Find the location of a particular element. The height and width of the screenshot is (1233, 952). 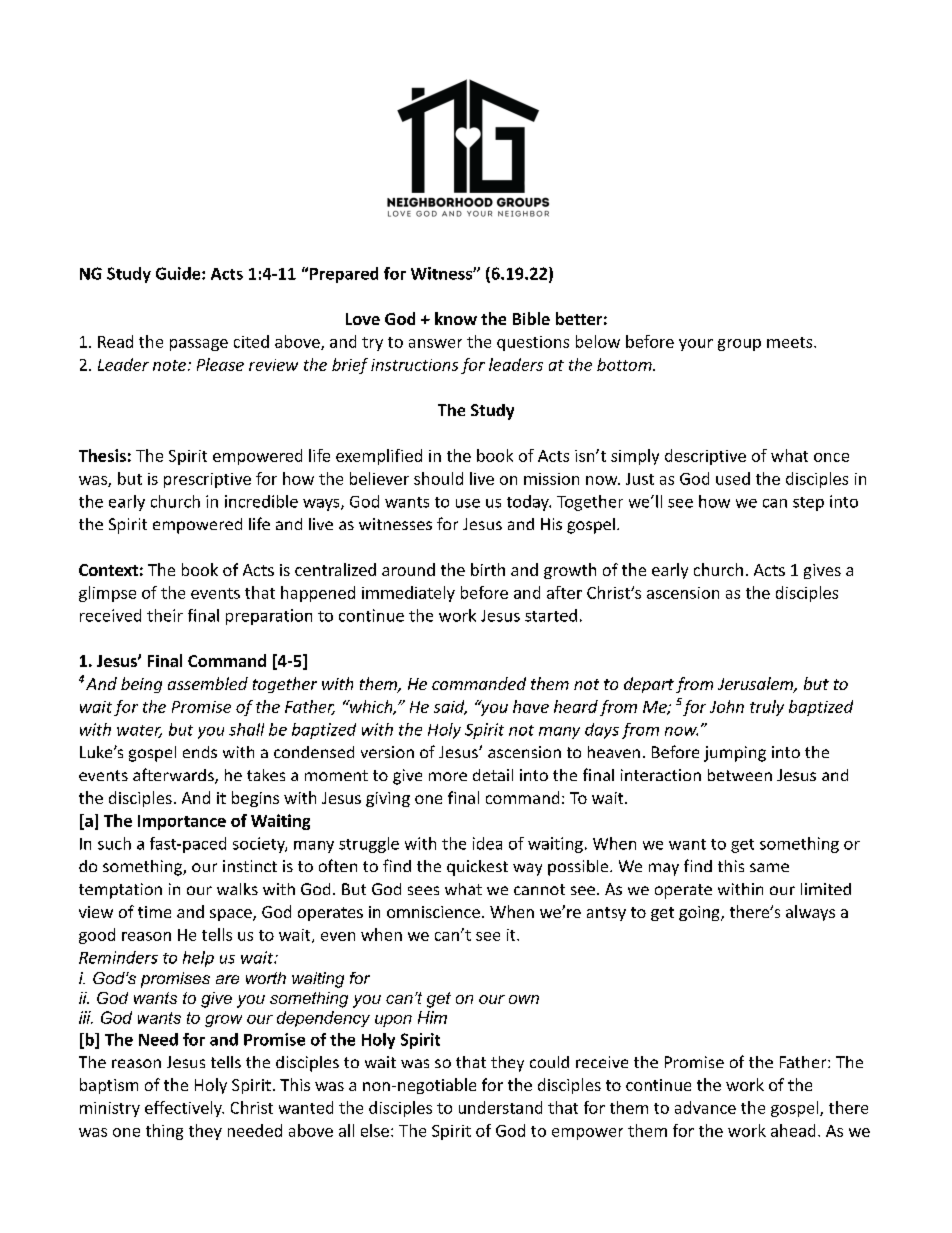

John is located at coordinates (727, 706).
